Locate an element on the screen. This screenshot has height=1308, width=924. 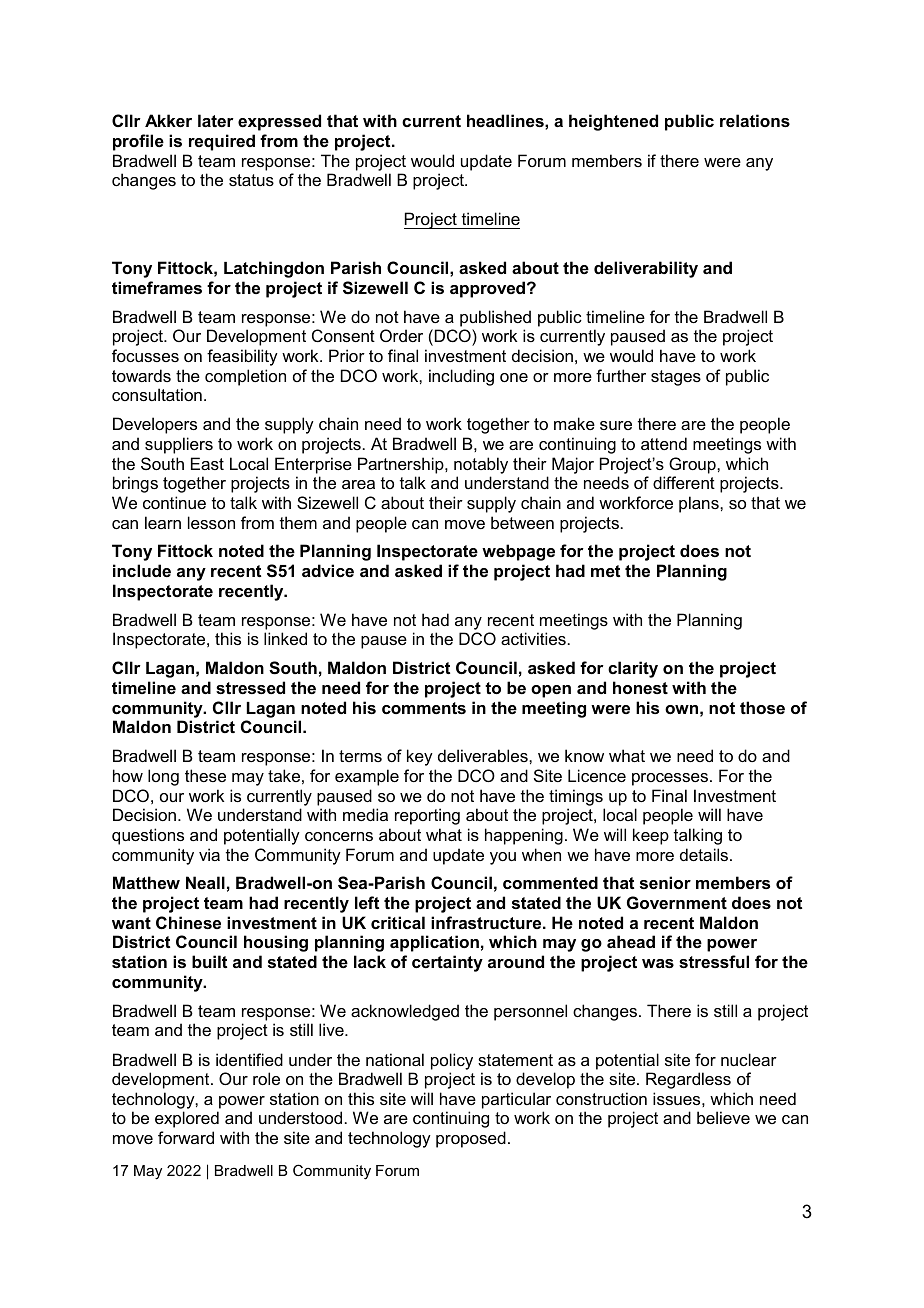
explored is located at coordinates (187, 1119).
